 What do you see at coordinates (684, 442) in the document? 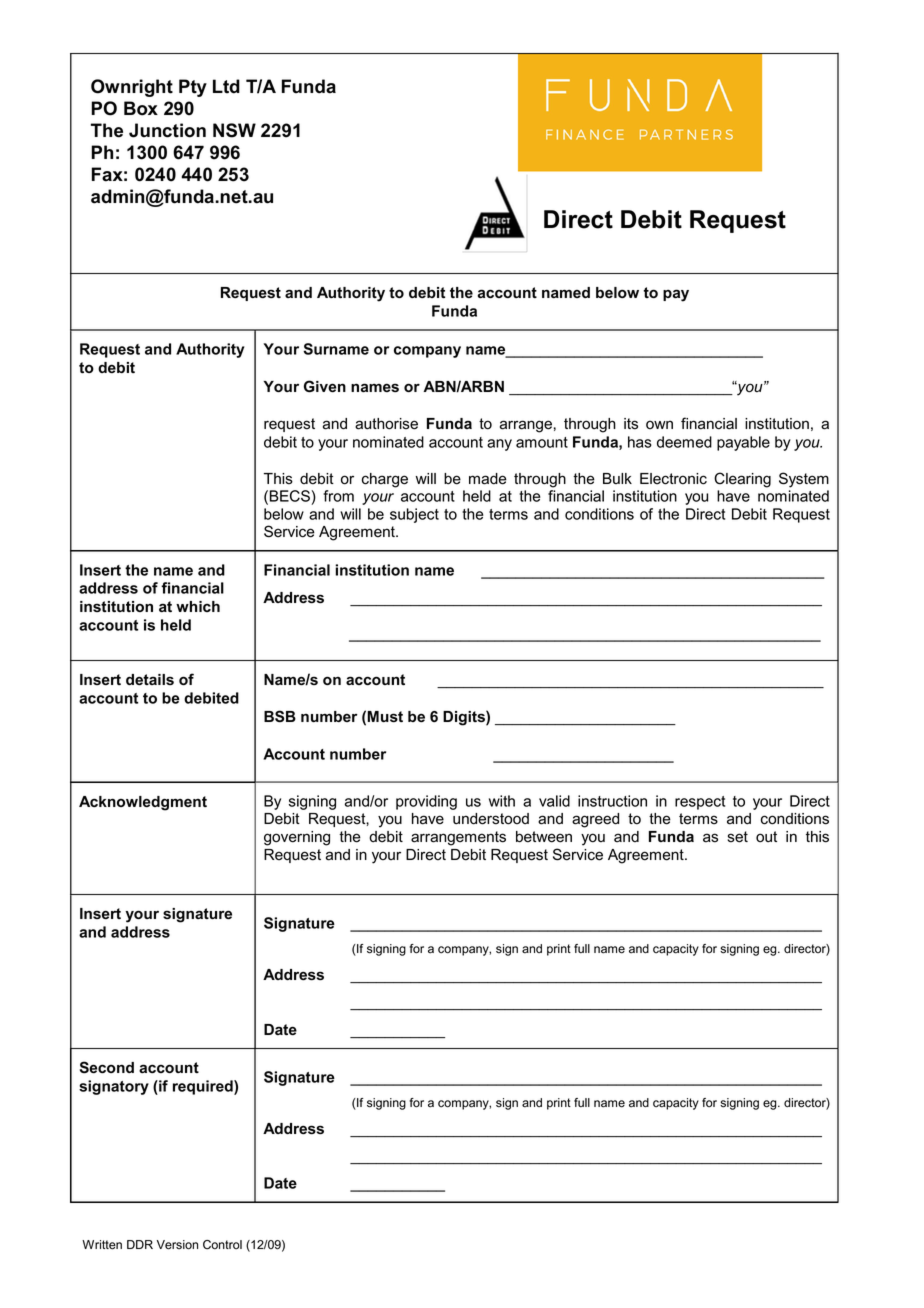
I see `deemed` at bounding box center [684, 442].
